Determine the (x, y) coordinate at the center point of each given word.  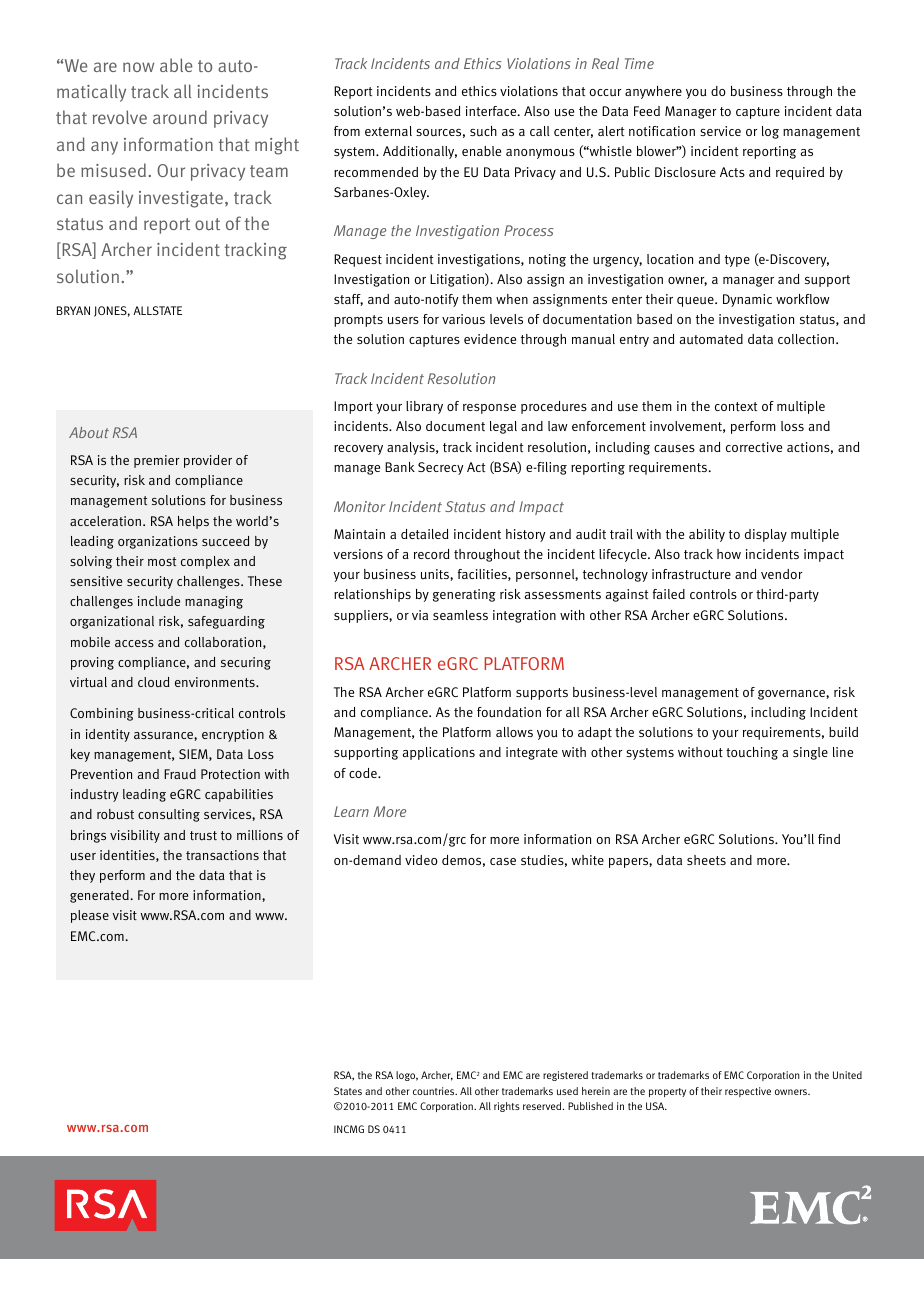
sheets (706, 860)
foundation (509, 712)
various (463, 319)
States (348, 1091)
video (421, 860)
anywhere (653, 92)
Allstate (157, 310)
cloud (153, 682)
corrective (754, 447)
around (180, 117)
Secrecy (441, 468)
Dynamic (747, 300)
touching (752, 753)
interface (492, 111)
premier (156, 461)
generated (99, 896)
